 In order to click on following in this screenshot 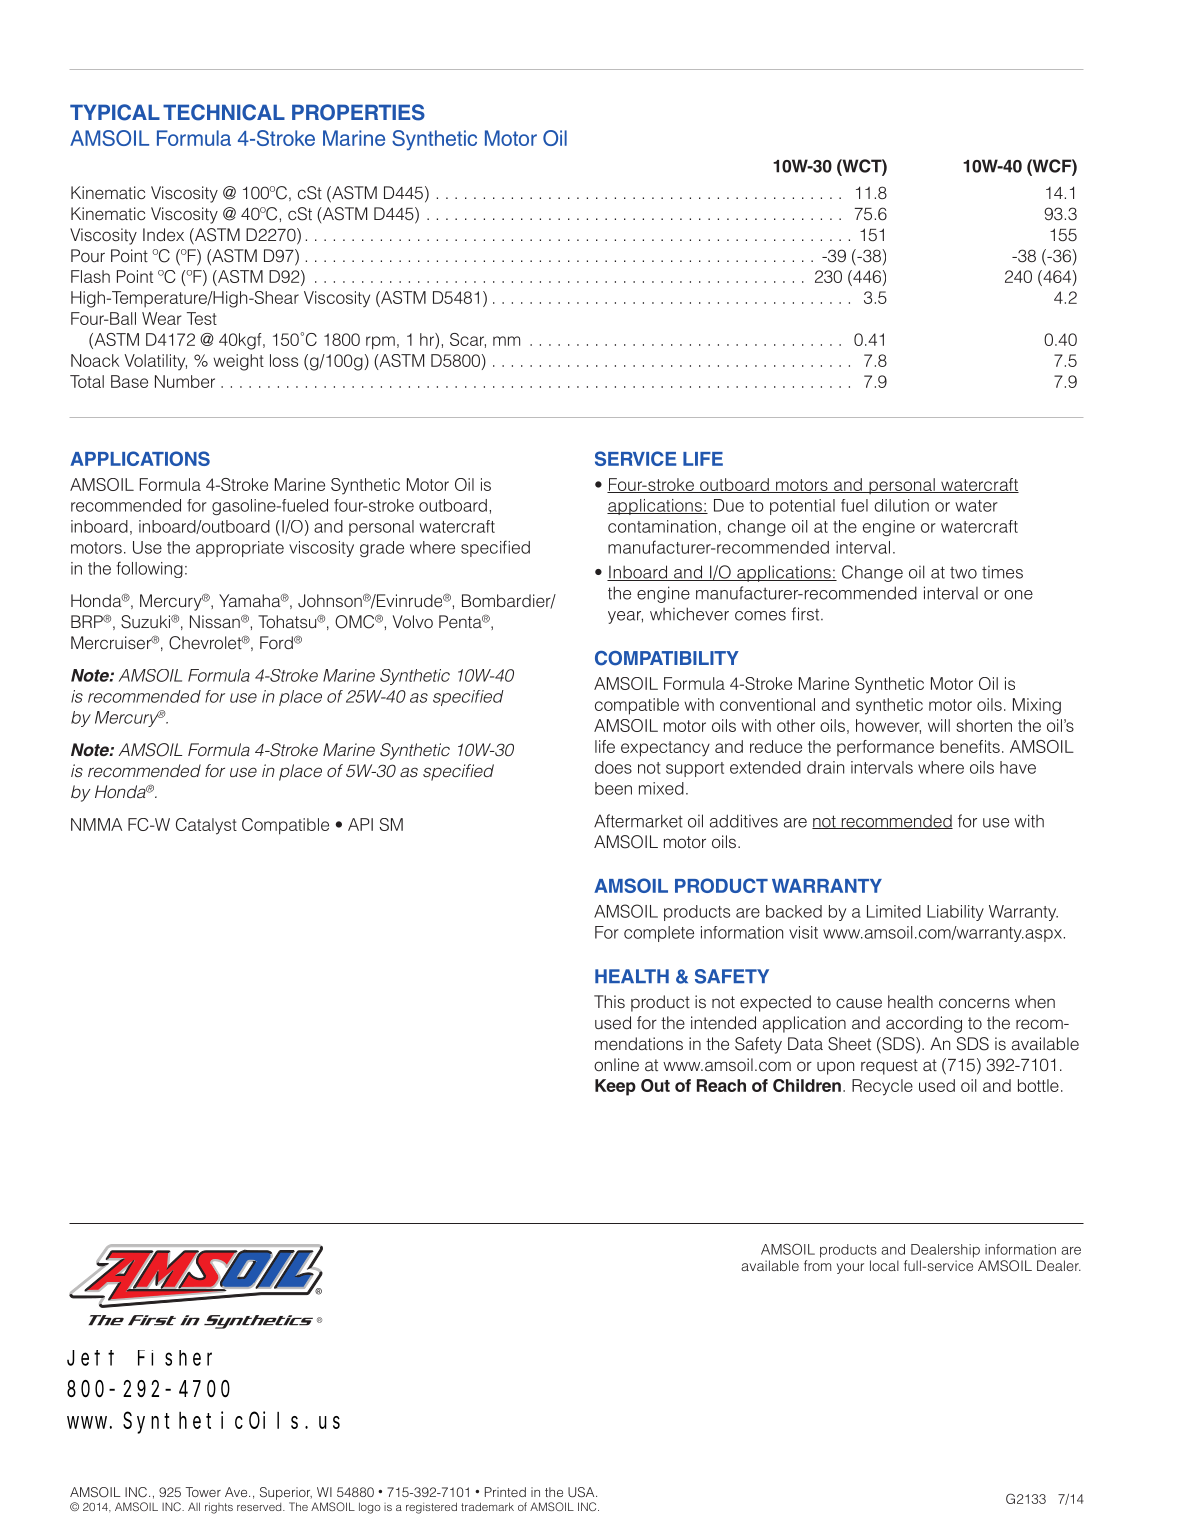, I will do `click(149, 569)`.
